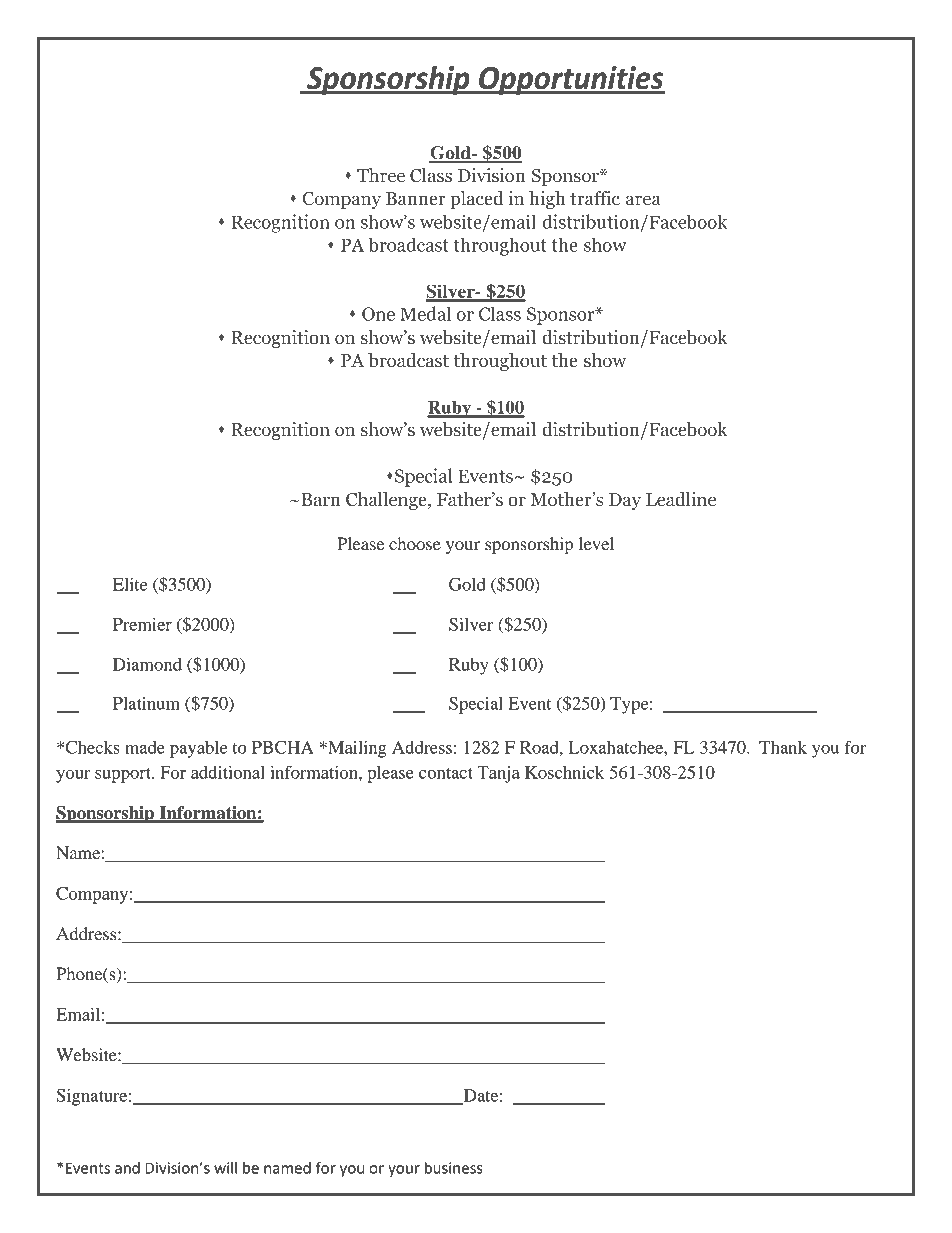  Describe the element at coordinates (381, 175) in the page. I see `Three` at that location.
